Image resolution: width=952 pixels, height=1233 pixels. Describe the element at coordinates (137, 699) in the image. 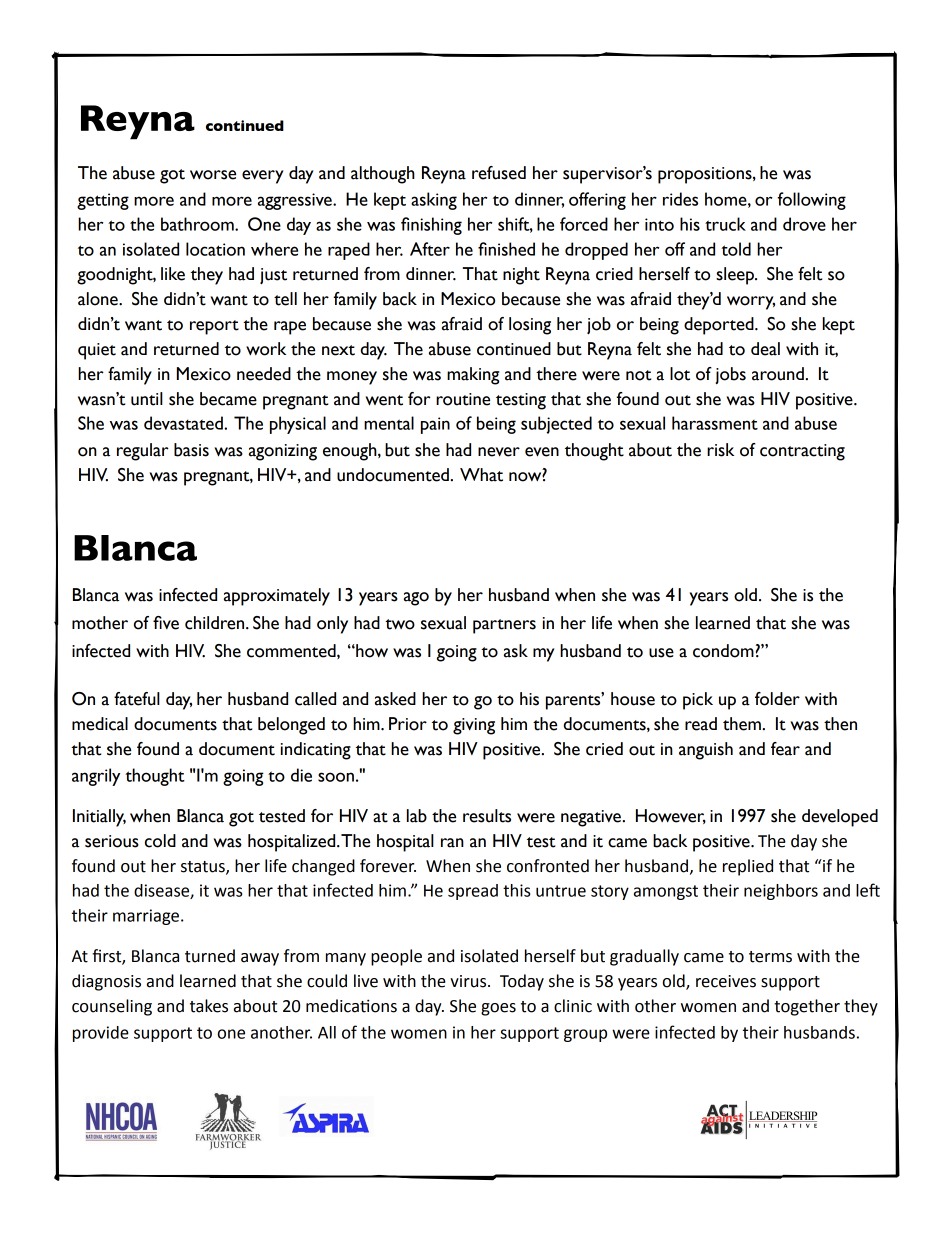

I see `fateful` at that location.
